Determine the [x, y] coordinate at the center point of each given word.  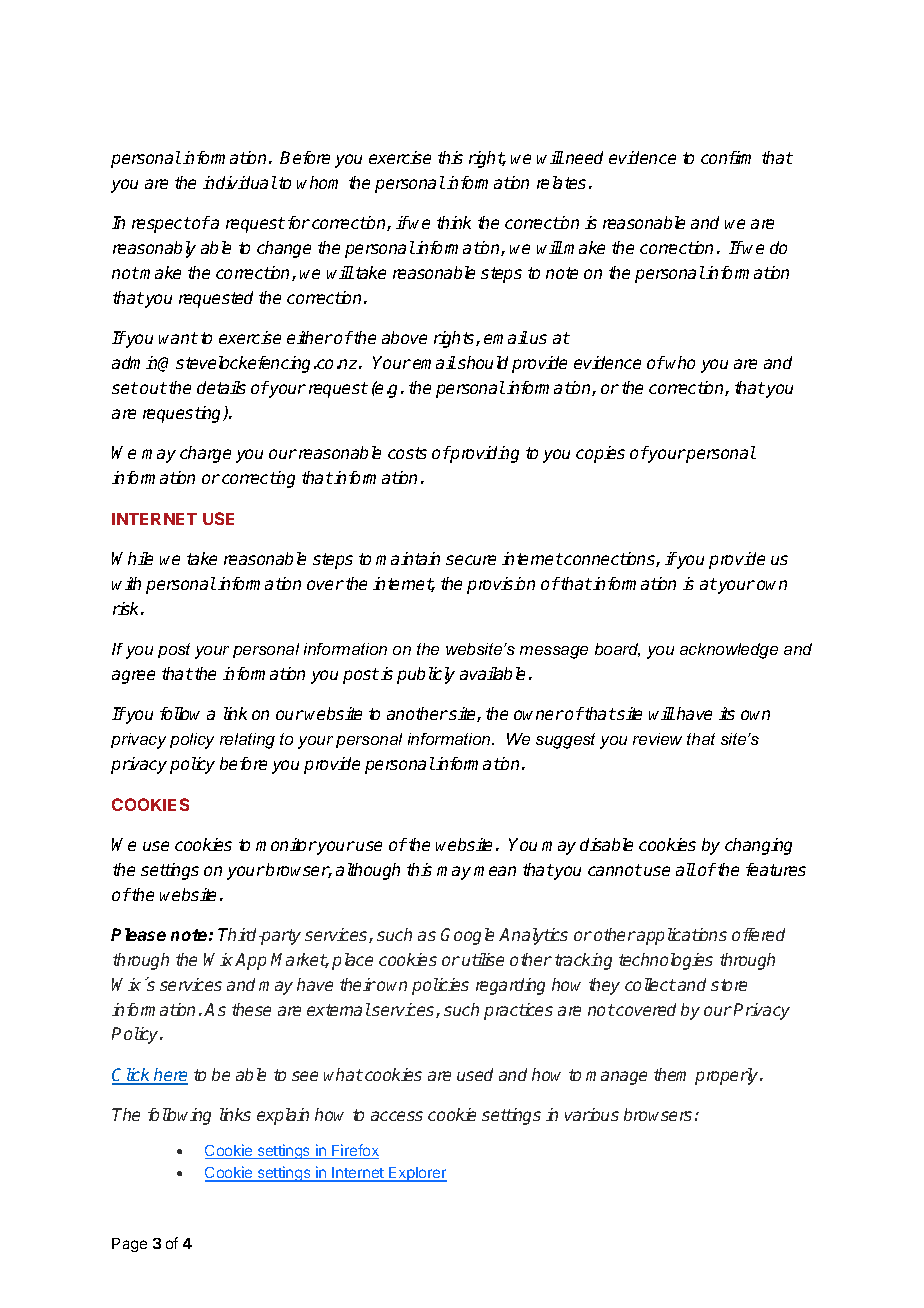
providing [484, 454]
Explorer [417, 1174]
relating [247, 741]
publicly [426, 675]
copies [600, 454]
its [727, 713]
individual [240, 182]
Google [467, 936]
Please [138, 934]
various [592, 1114]
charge [205, 454]
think [454, 222]
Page [129, 1245]
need [584, 157]
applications [681, 936]
